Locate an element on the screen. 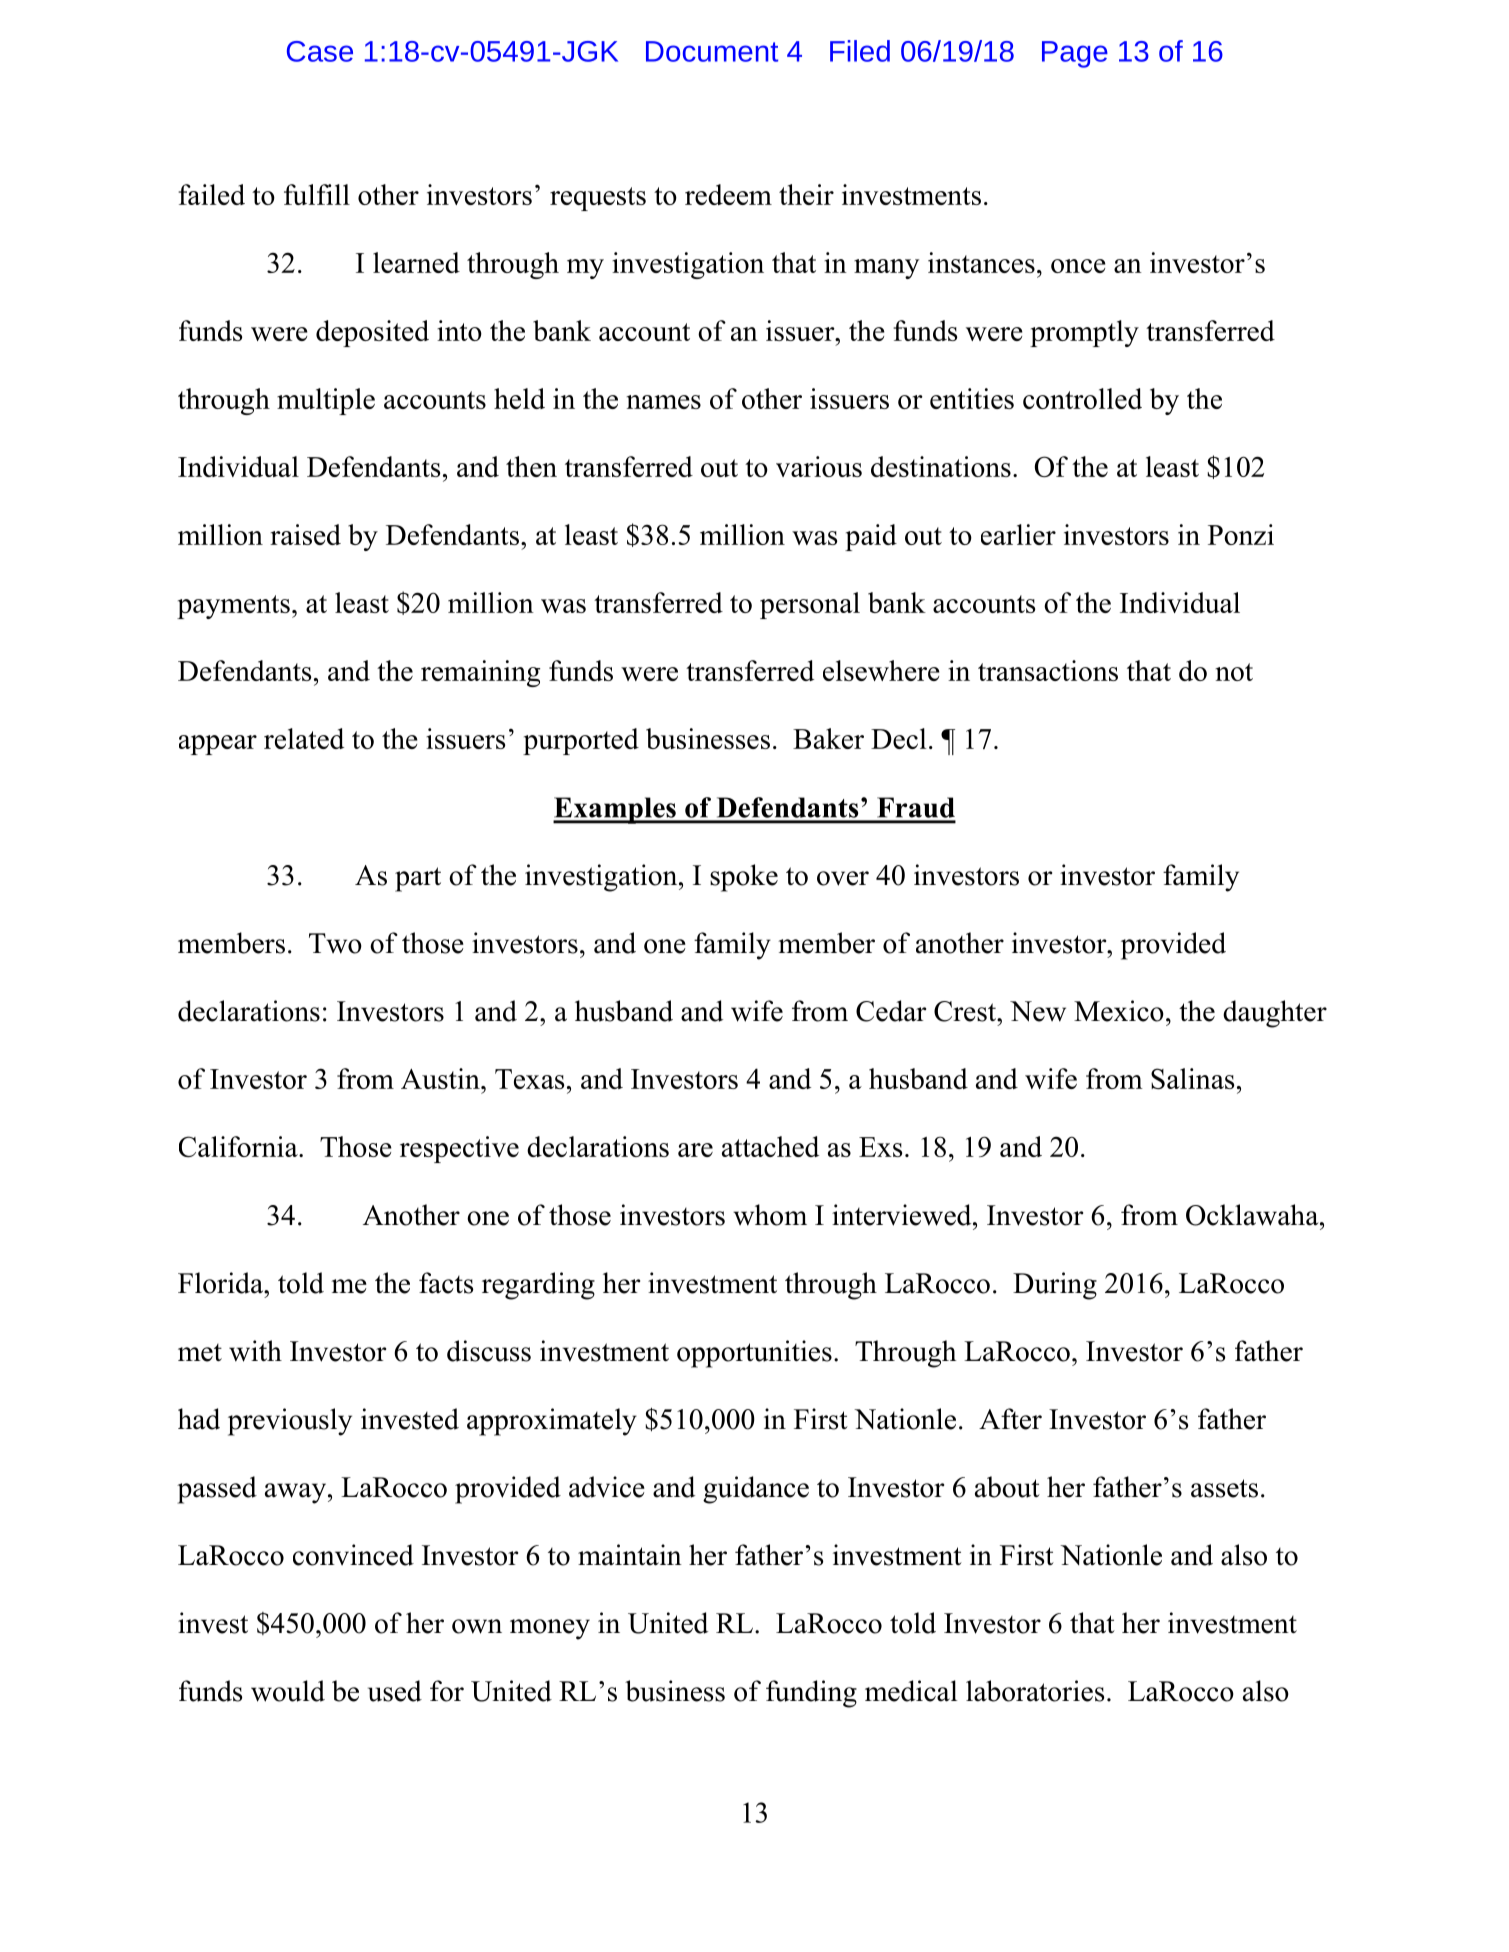 Image resolution: width=1509 pixels, height=1952 pixels. part is located at coordinates (418, 879).
